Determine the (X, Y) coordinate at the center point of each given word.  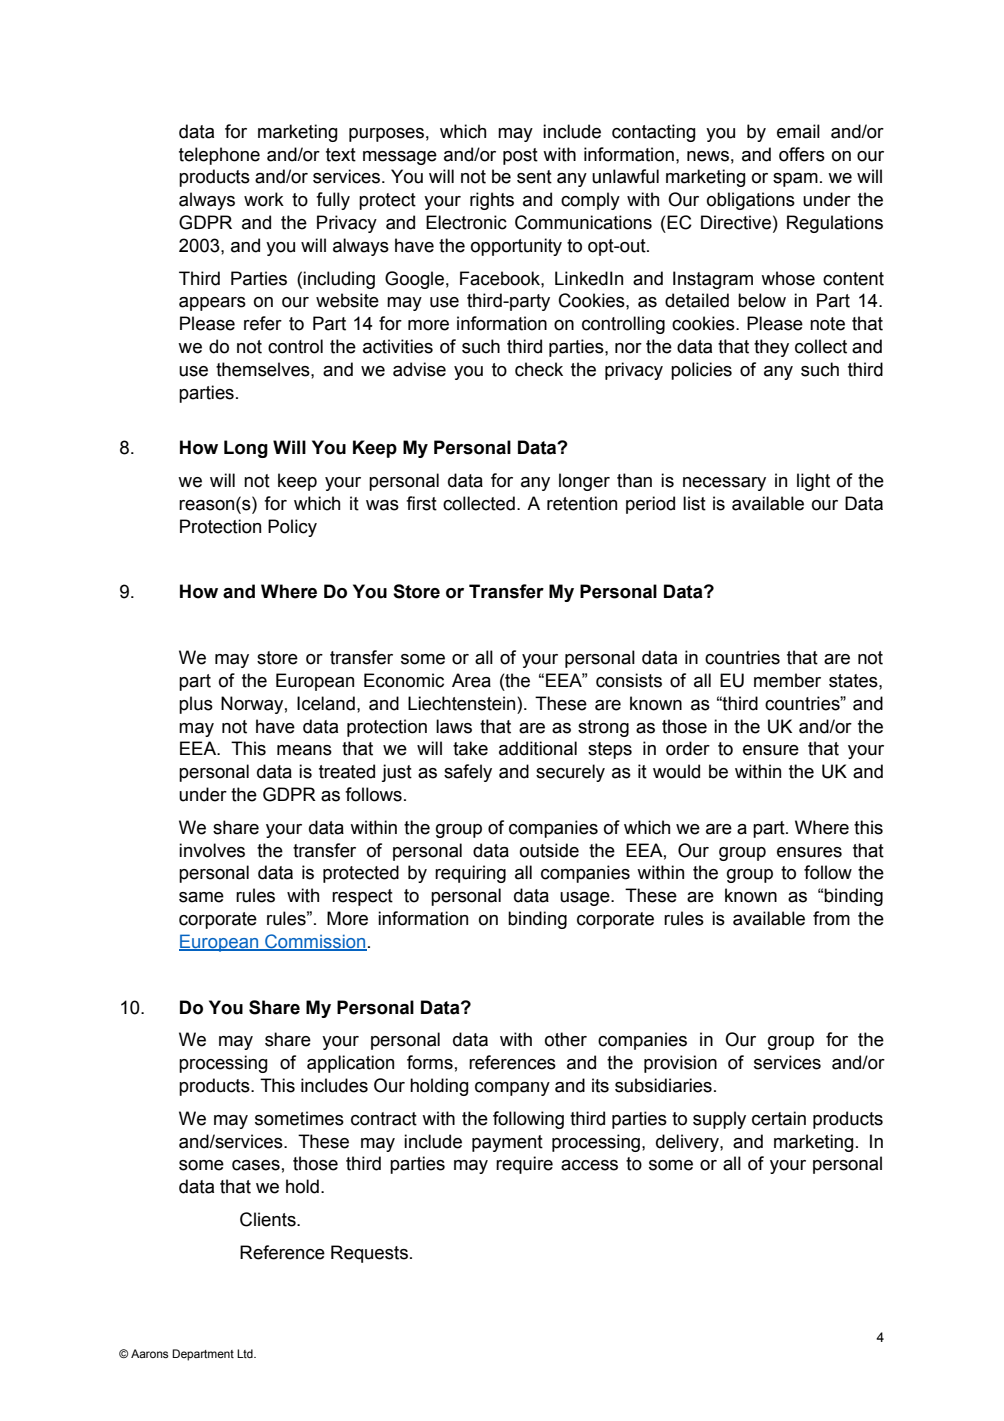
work (264, 199)
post (520, 156)
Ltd (246, 1353)
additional (538, 748)
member (787, 680)
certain (779, 1118)
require (524, 1165)
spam (795, 180)
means (304, 750)
